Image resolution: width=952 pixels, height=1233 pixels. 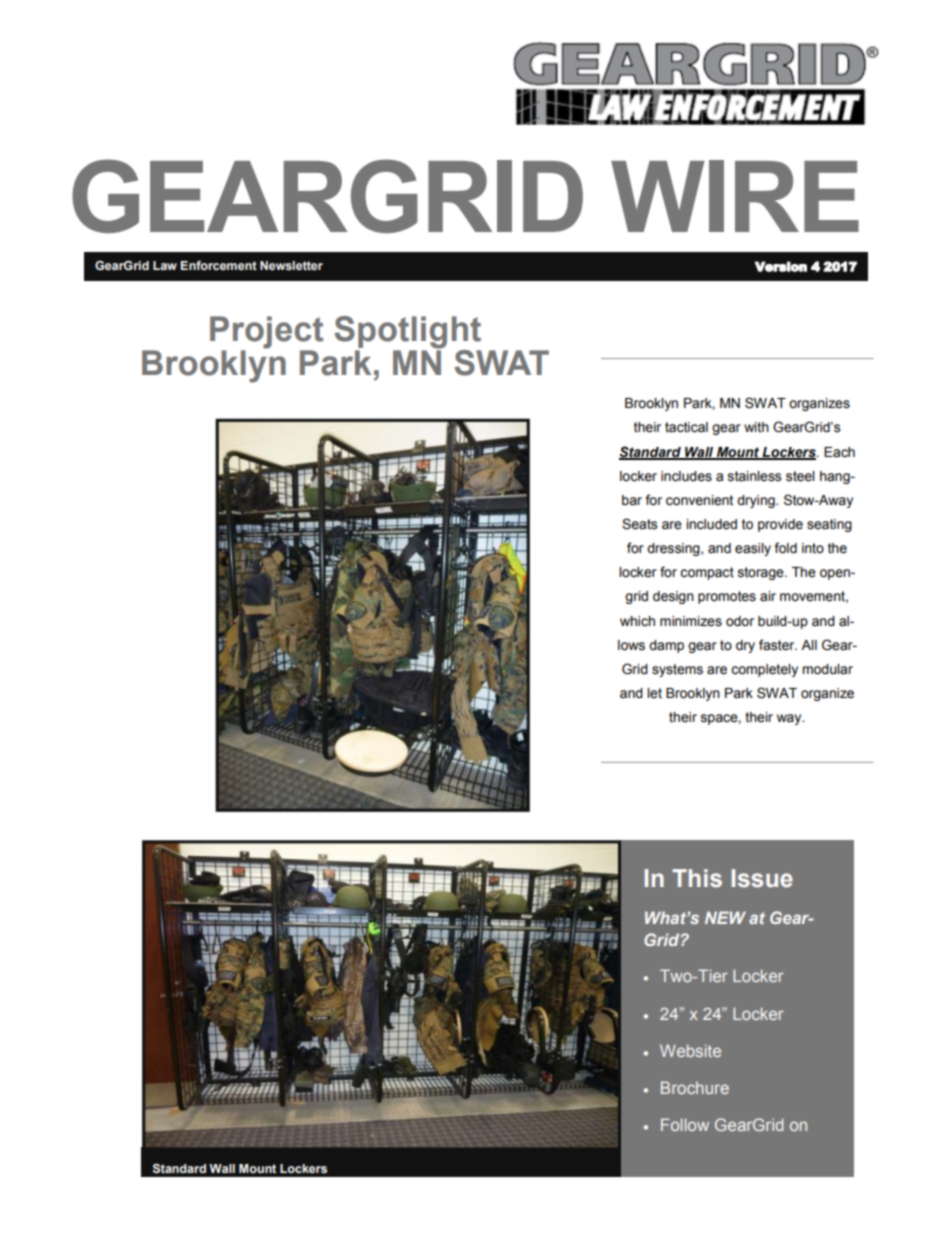 What do you see at coordinates (762, 878) in the document?
I see `Issue` at bounding box center [762, 878].
